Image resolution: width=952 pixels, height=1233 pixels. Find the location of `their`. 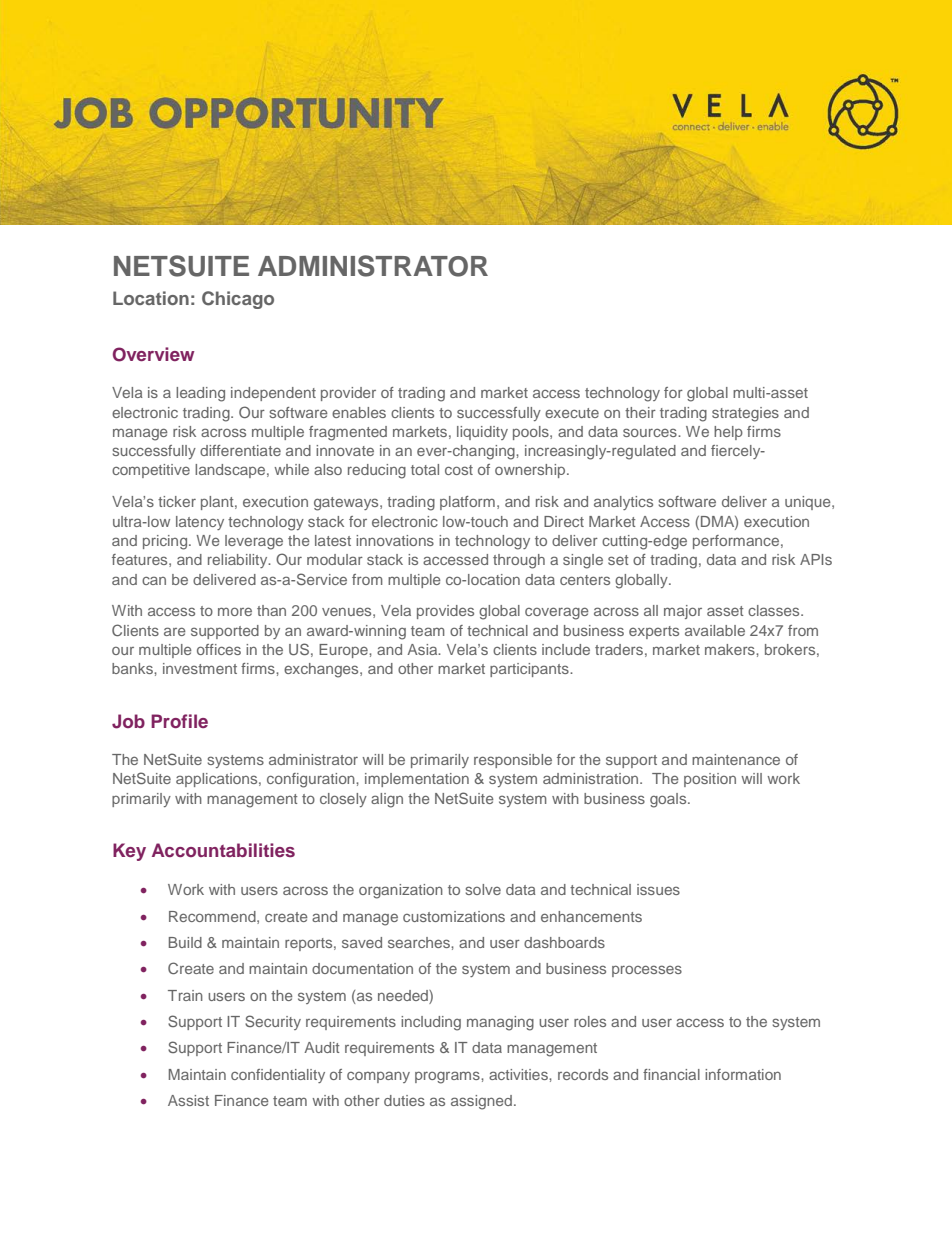

their is located at coordinates (640, 412).
